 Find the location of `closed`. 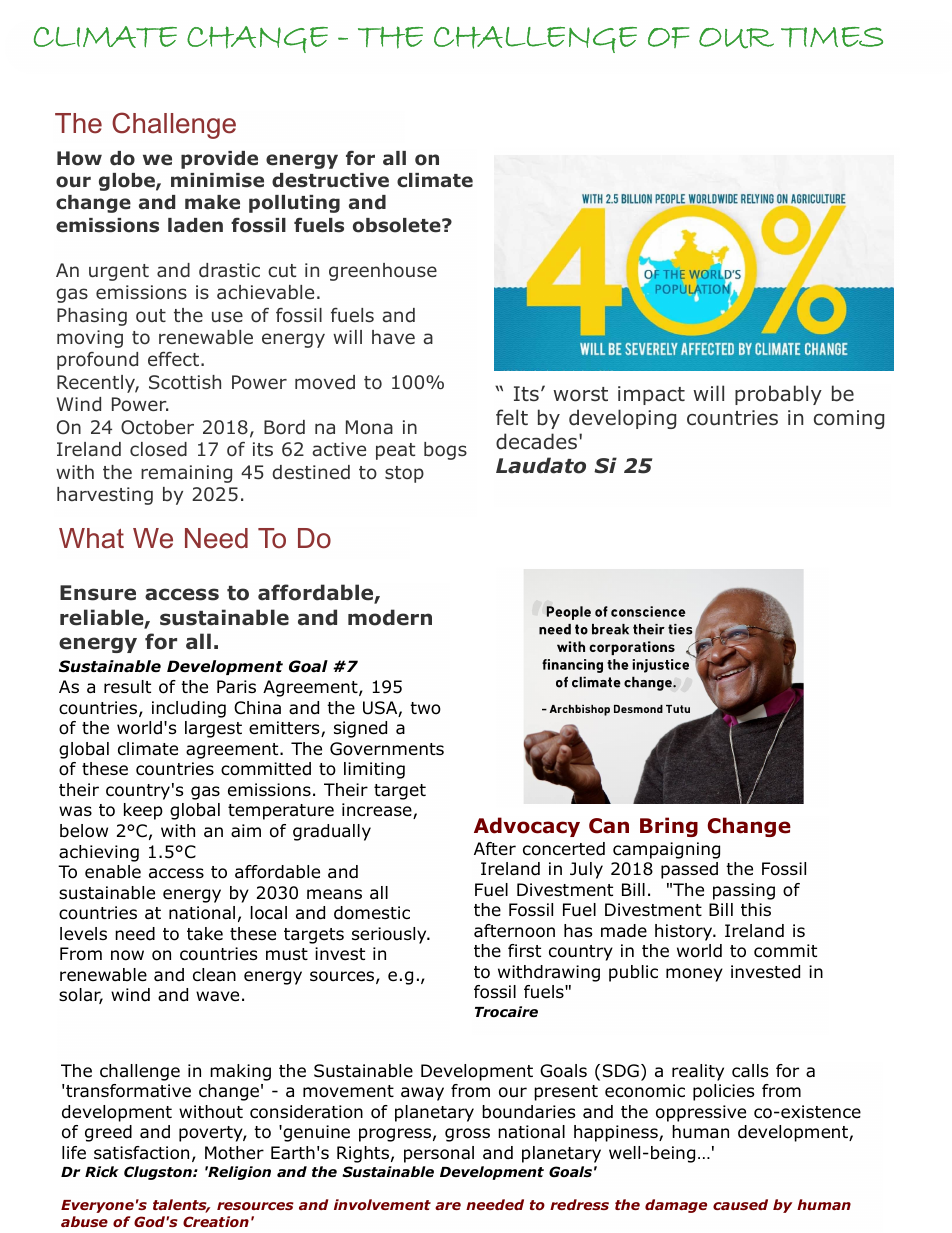

closed is located at coordinates (158, 449).
